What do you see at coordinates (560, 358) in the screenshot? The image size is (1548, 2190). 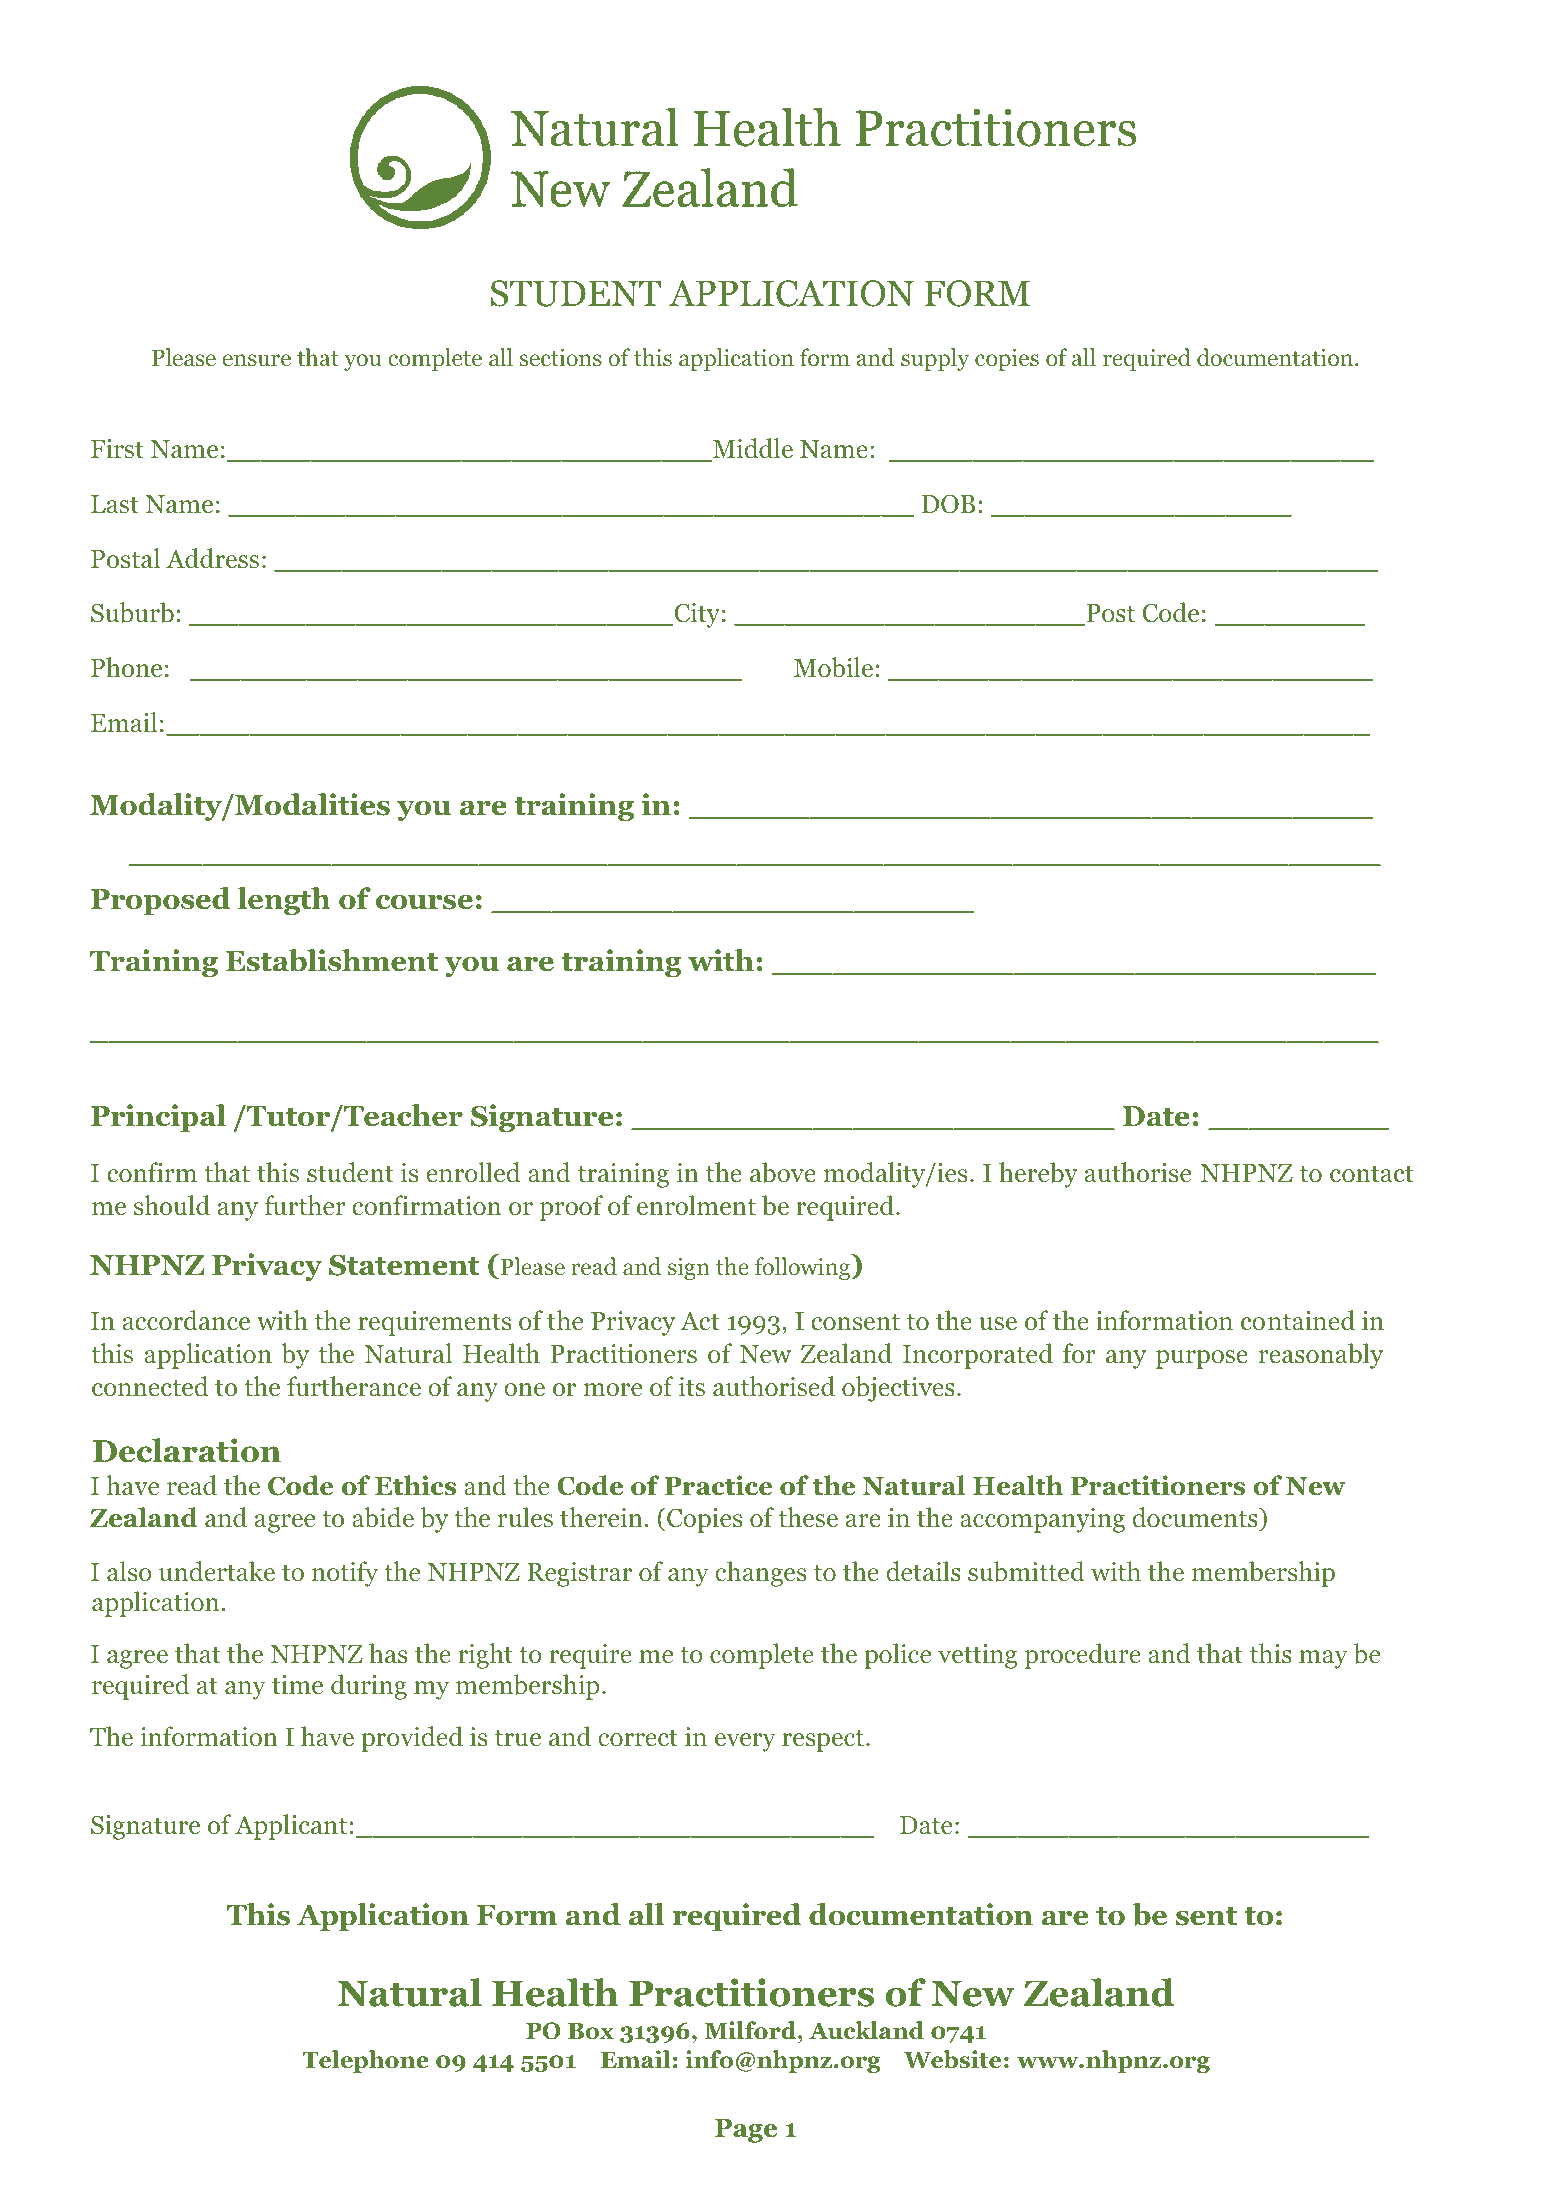 I see `sections` at bounding box center [560, 358].
